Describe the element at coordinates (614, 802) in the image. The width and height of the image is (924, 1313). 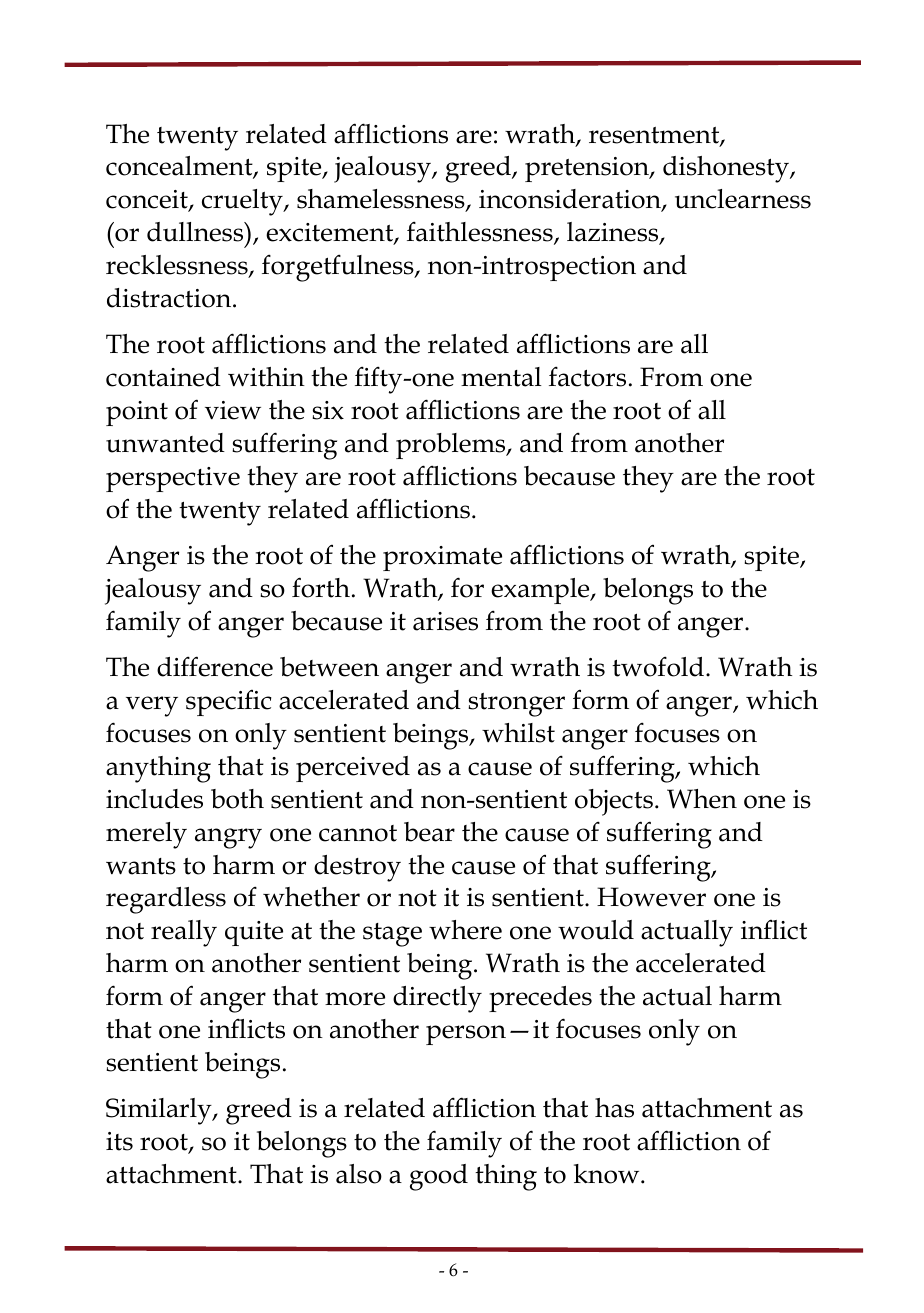
I see `objects` at that location.
